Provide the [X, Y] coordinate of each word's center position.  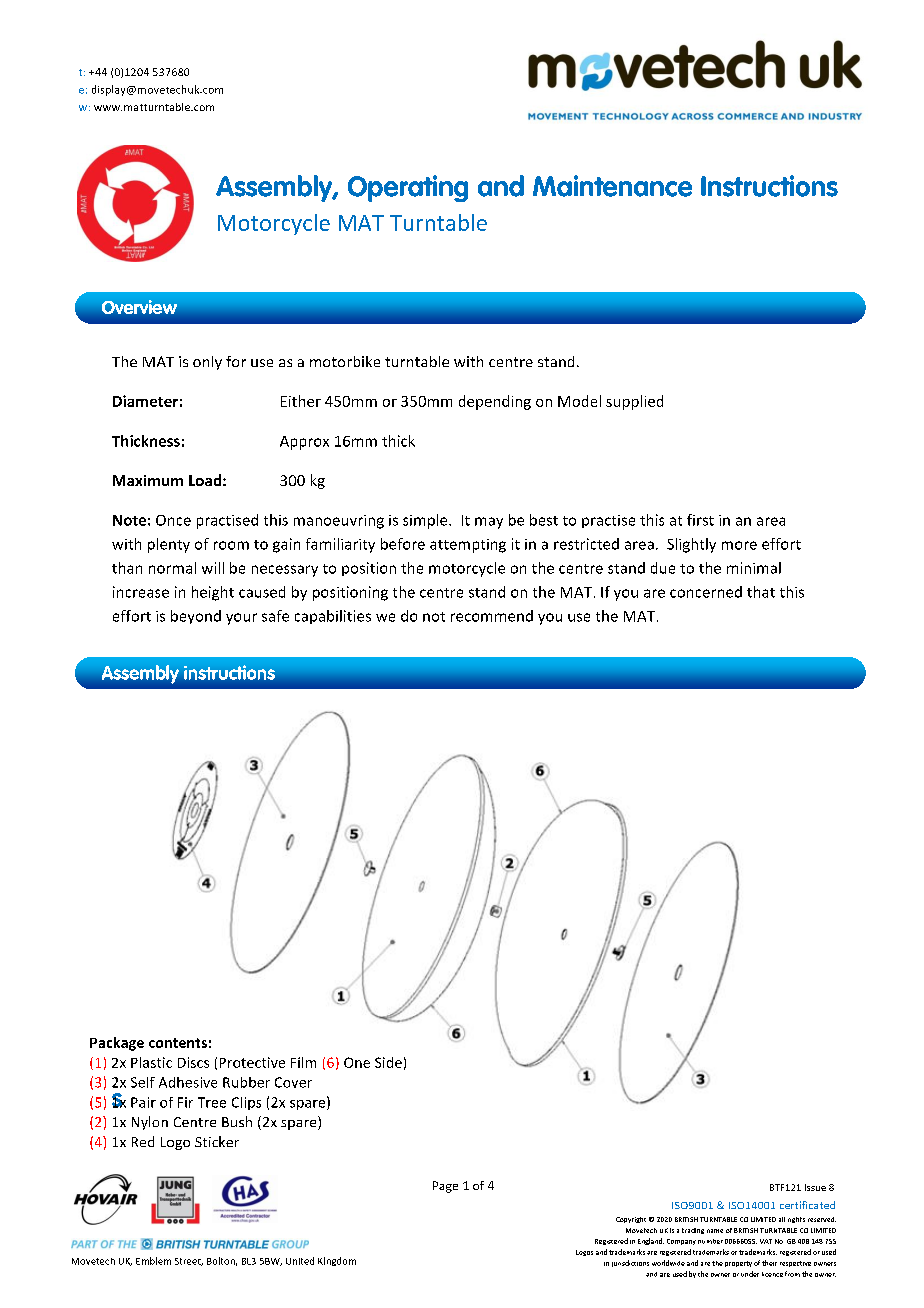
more [739, 545]
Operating [408, 188]
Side [388, 1062]
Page [445, 1187]
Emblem [153, 1261]
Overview [139, 307]
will [213, 568]
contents [178, 1043]
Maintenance [612, 186]
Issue [815, 1187]
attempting [468, 546]
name [715, 1231]
